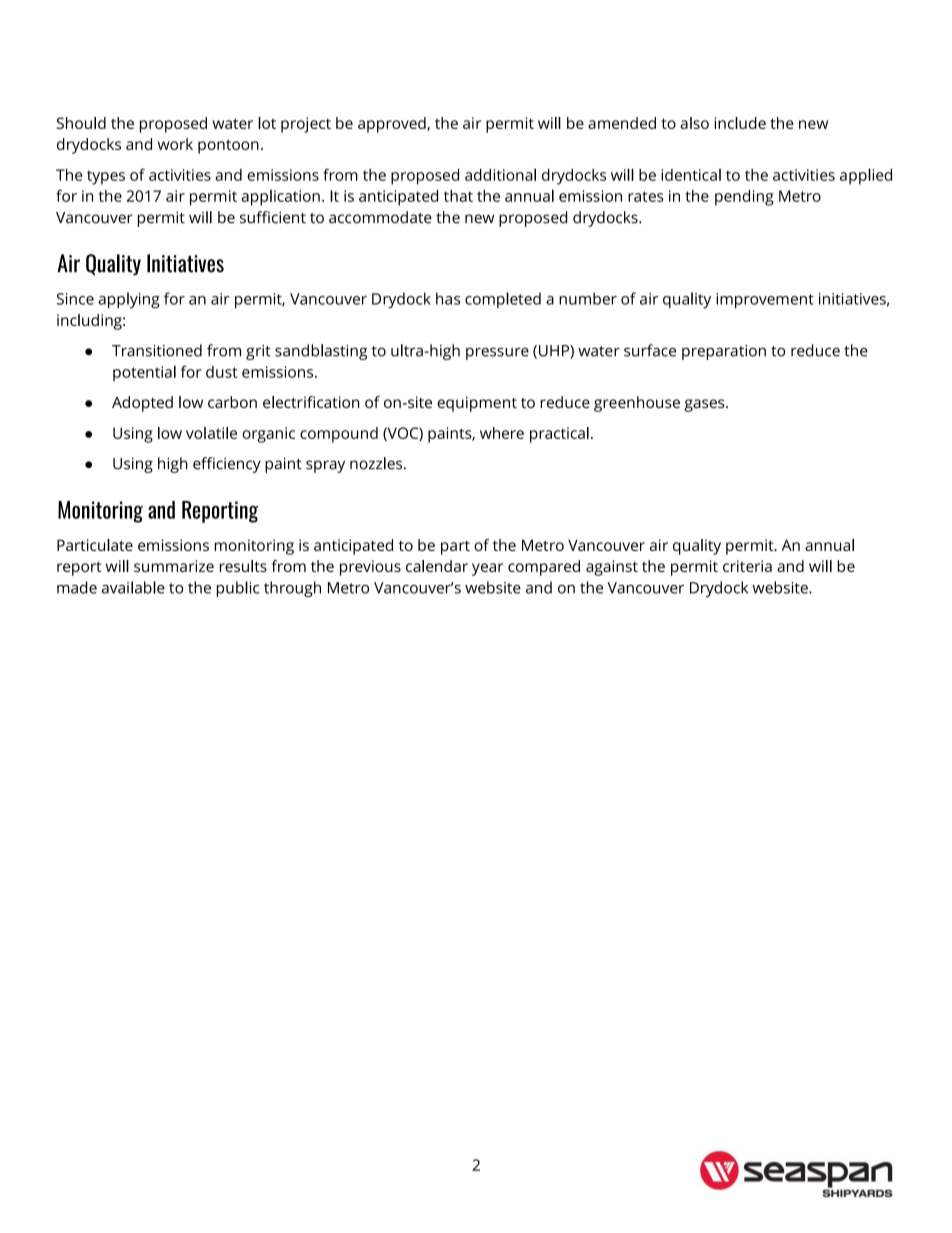 This screenshot has width=952, height=1233. I want to click on approved, so click(393, 125).
